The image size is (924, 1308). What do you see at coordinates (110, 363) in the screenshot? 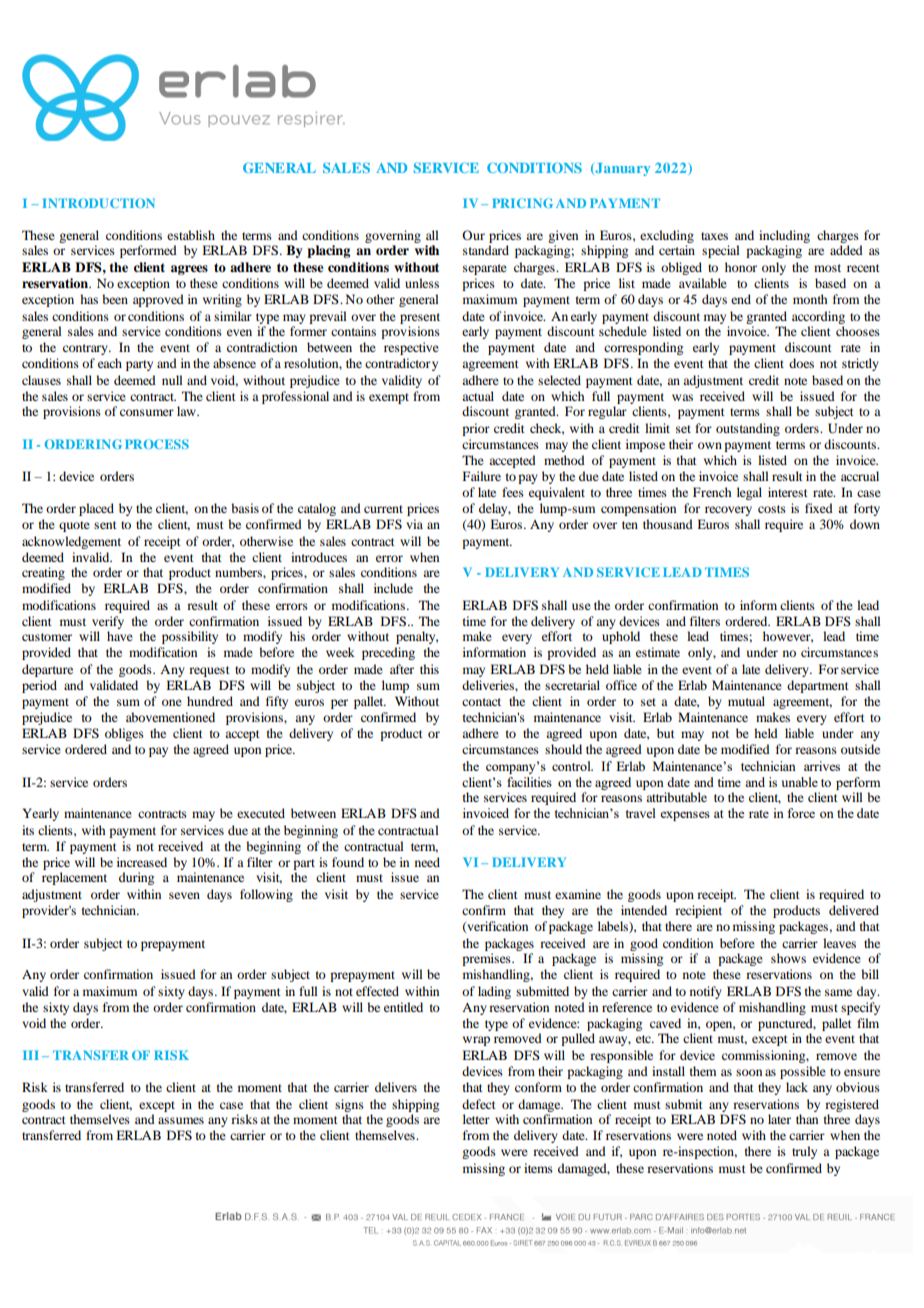
I see `each` at bounding box center [110, 363].
